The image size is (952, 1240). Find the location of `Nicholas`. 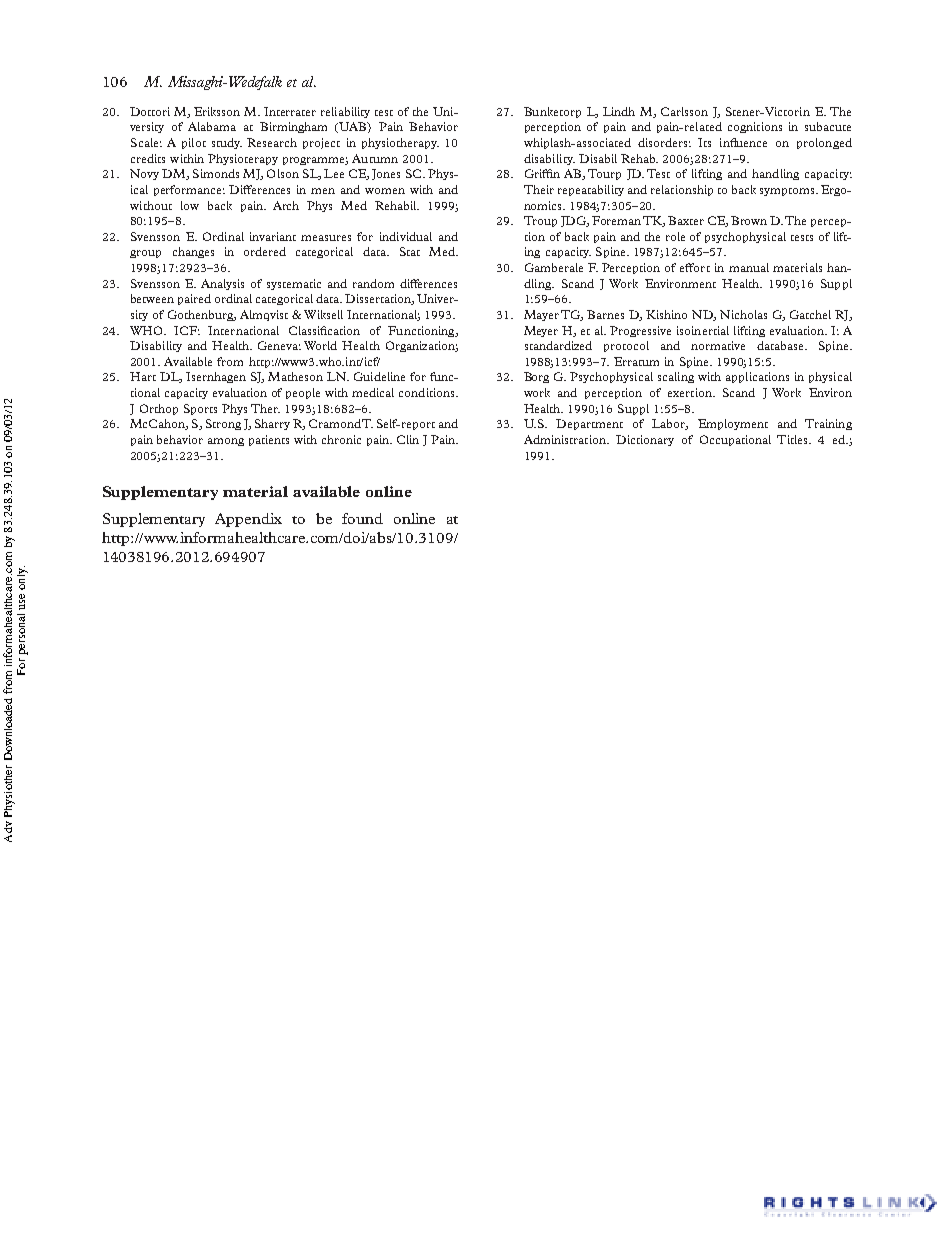

Nicholas is located at coordinates (743, 314).
